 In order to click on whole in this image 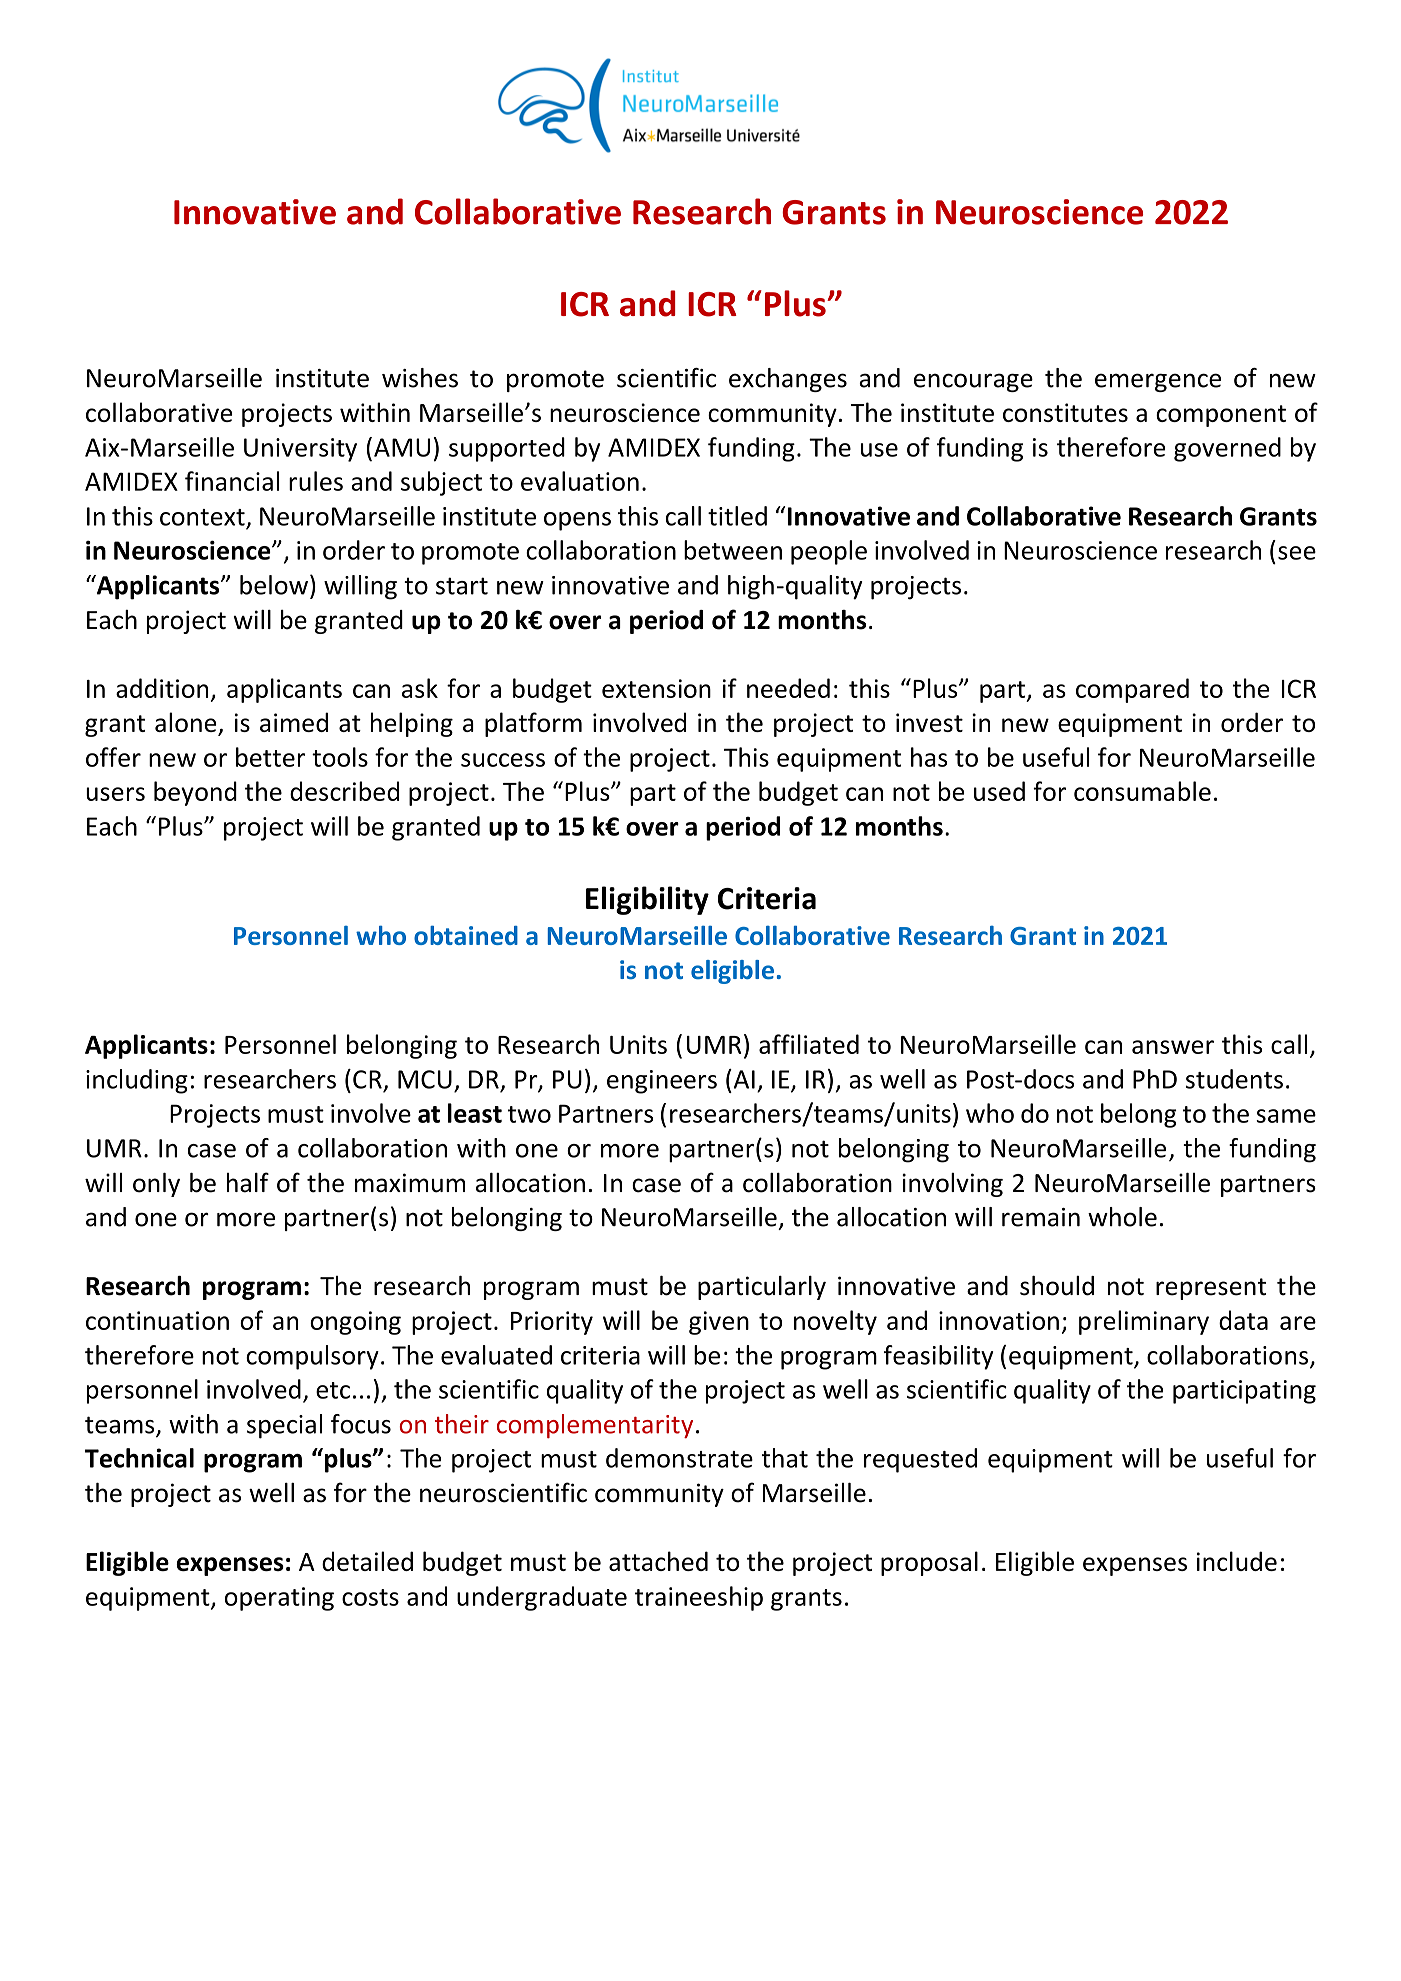, I will do `click(1122, 1217)`.
